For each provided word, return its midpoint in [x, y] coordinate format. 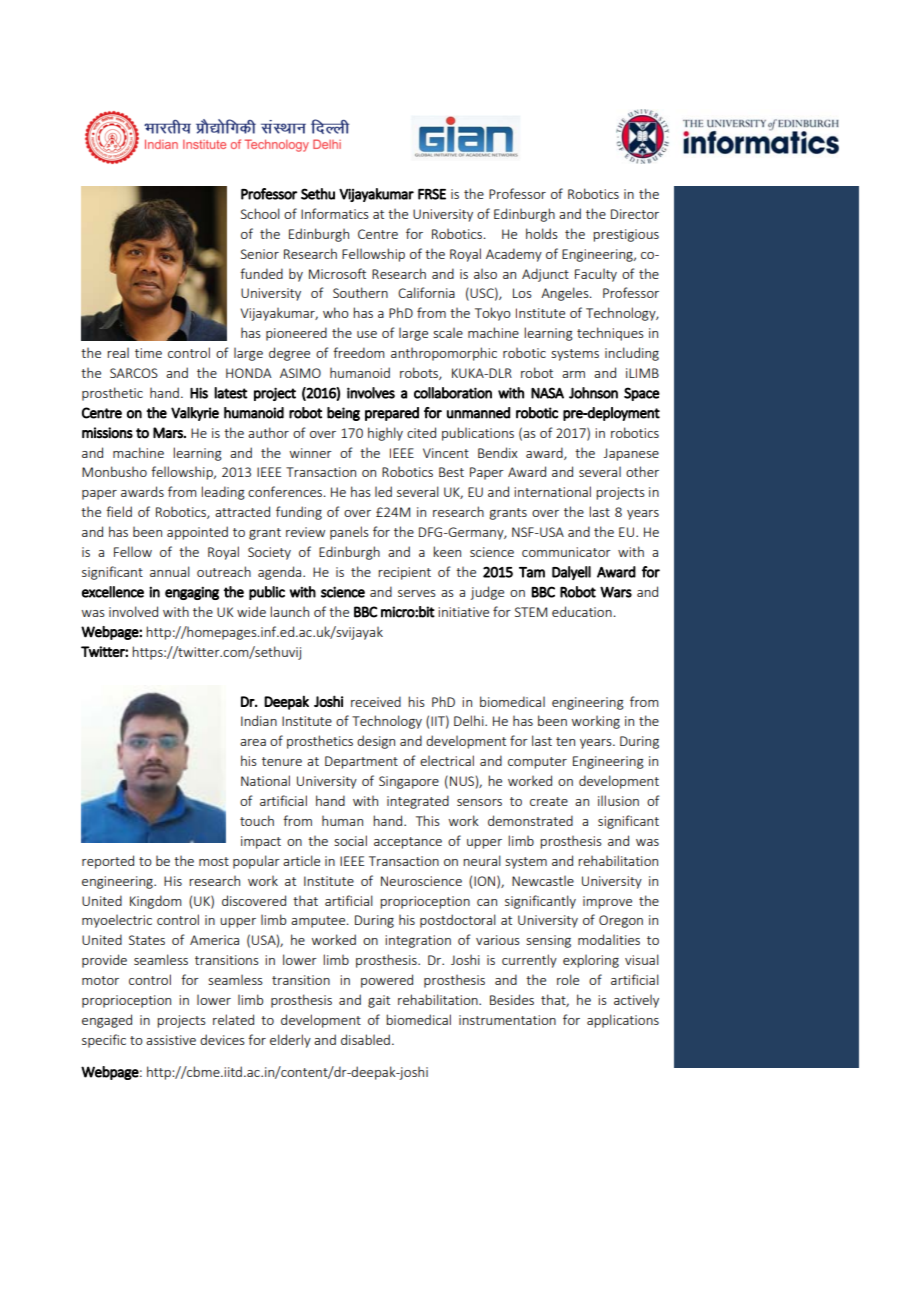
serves [416, 593]
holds [541, 233]
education [582, 611]
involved [133, 611]
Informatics [334, 213]
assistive [171, 1040]
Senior [260, 254]
